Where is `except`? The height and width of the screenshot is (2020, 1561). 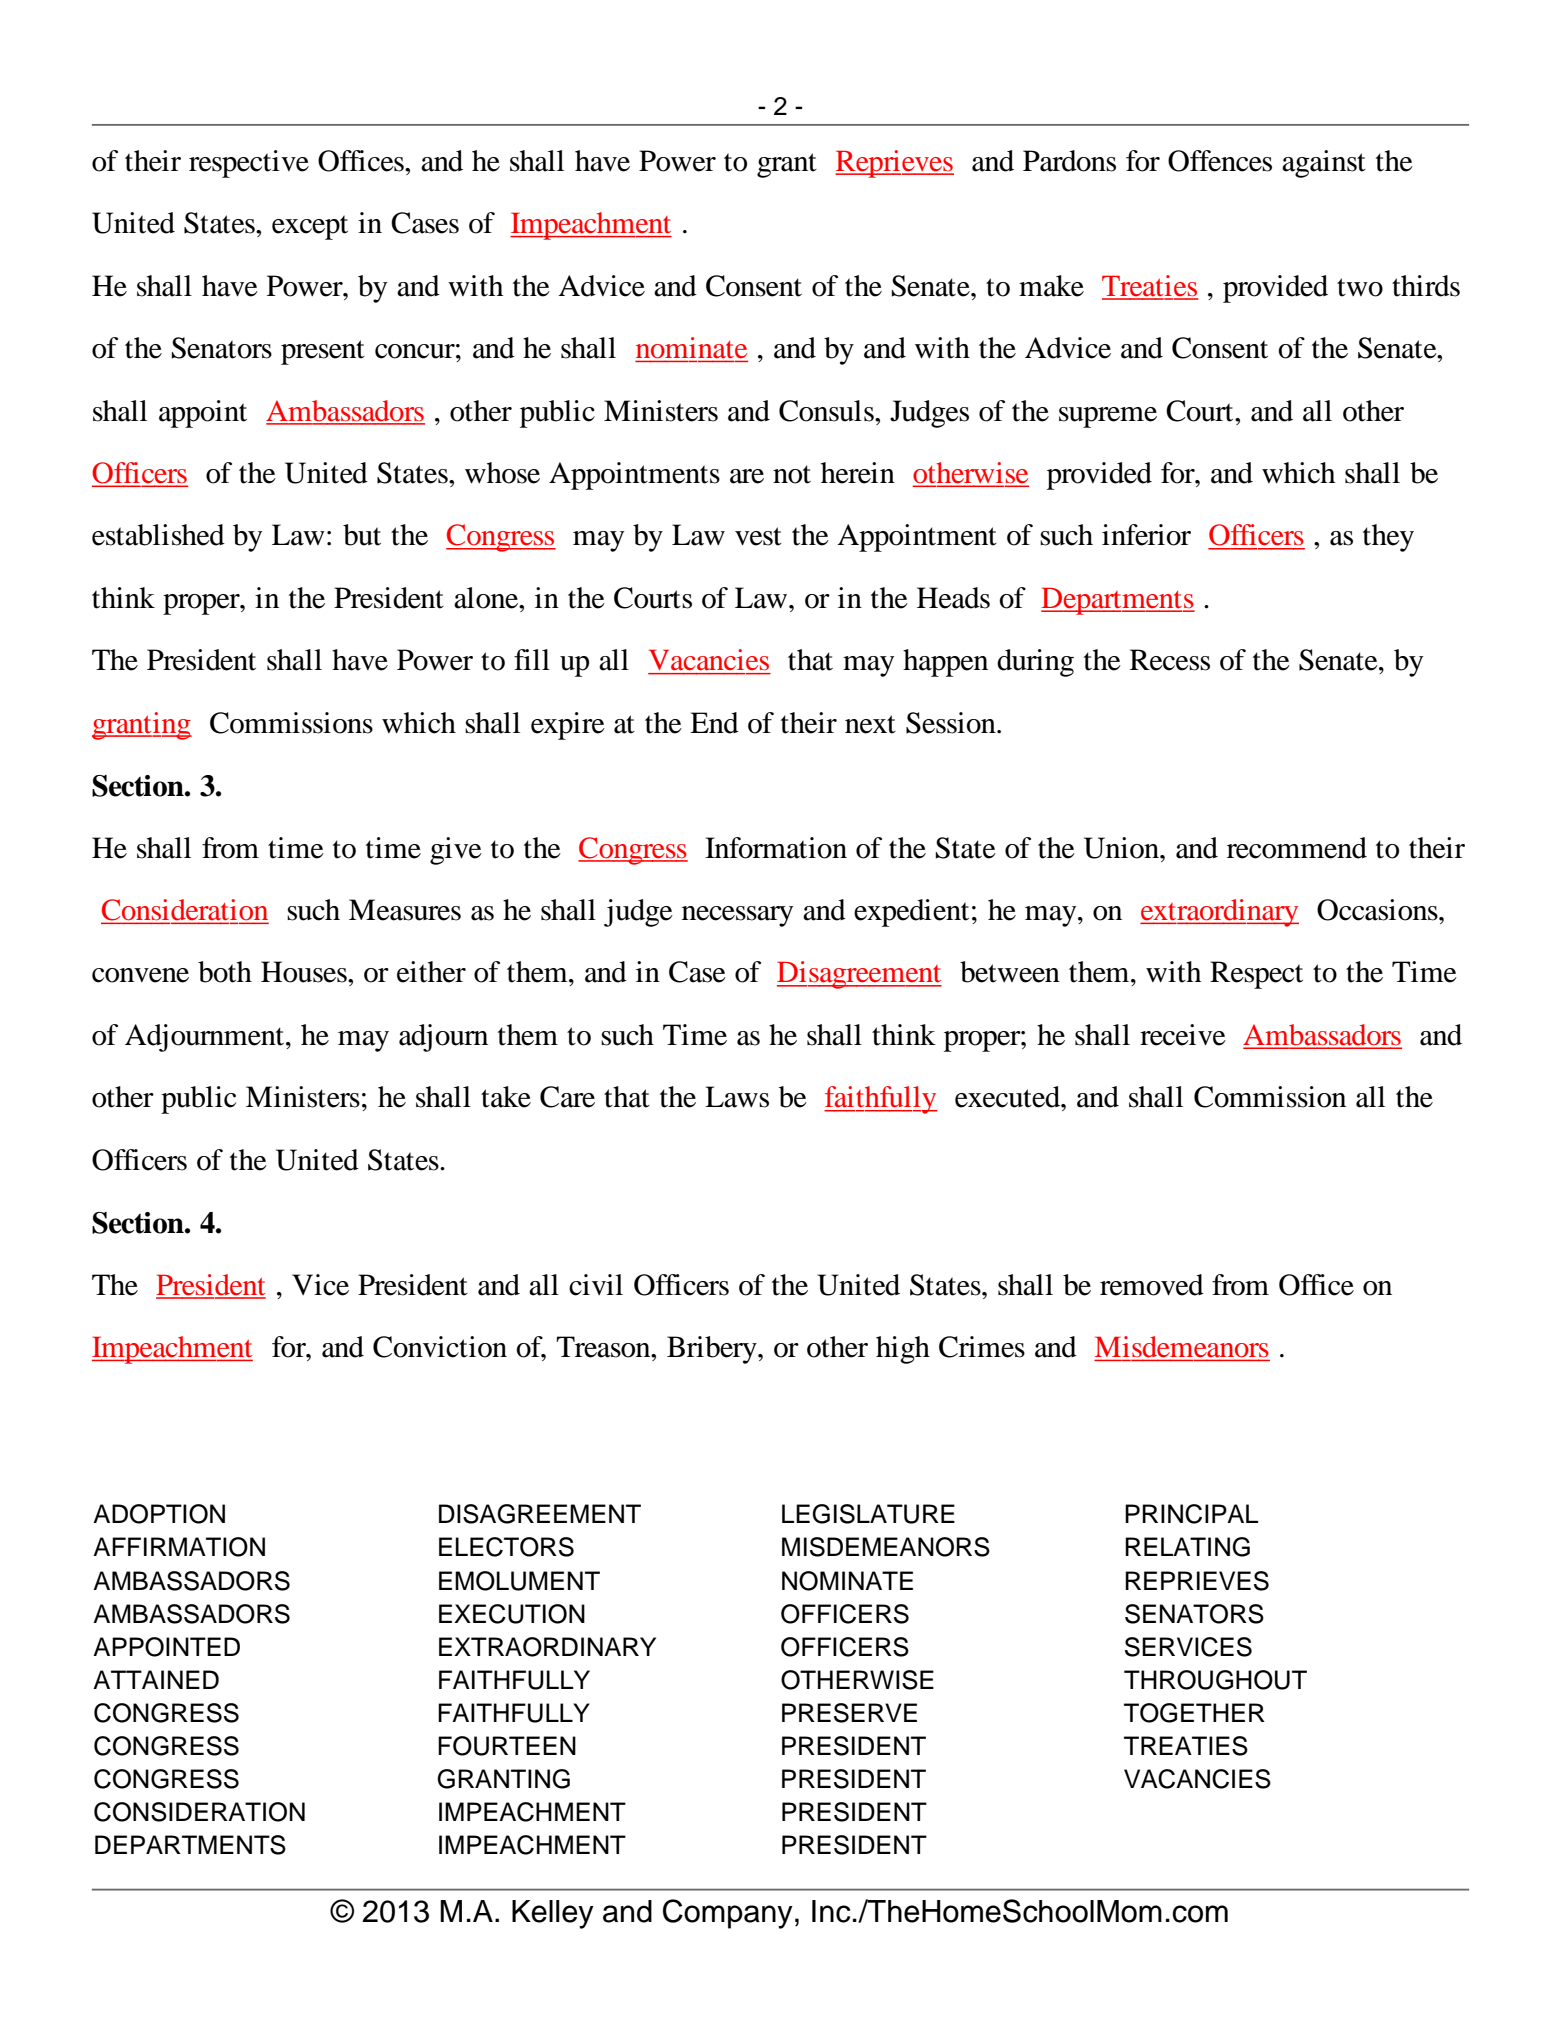 except is located at coordinates (310, 227).
